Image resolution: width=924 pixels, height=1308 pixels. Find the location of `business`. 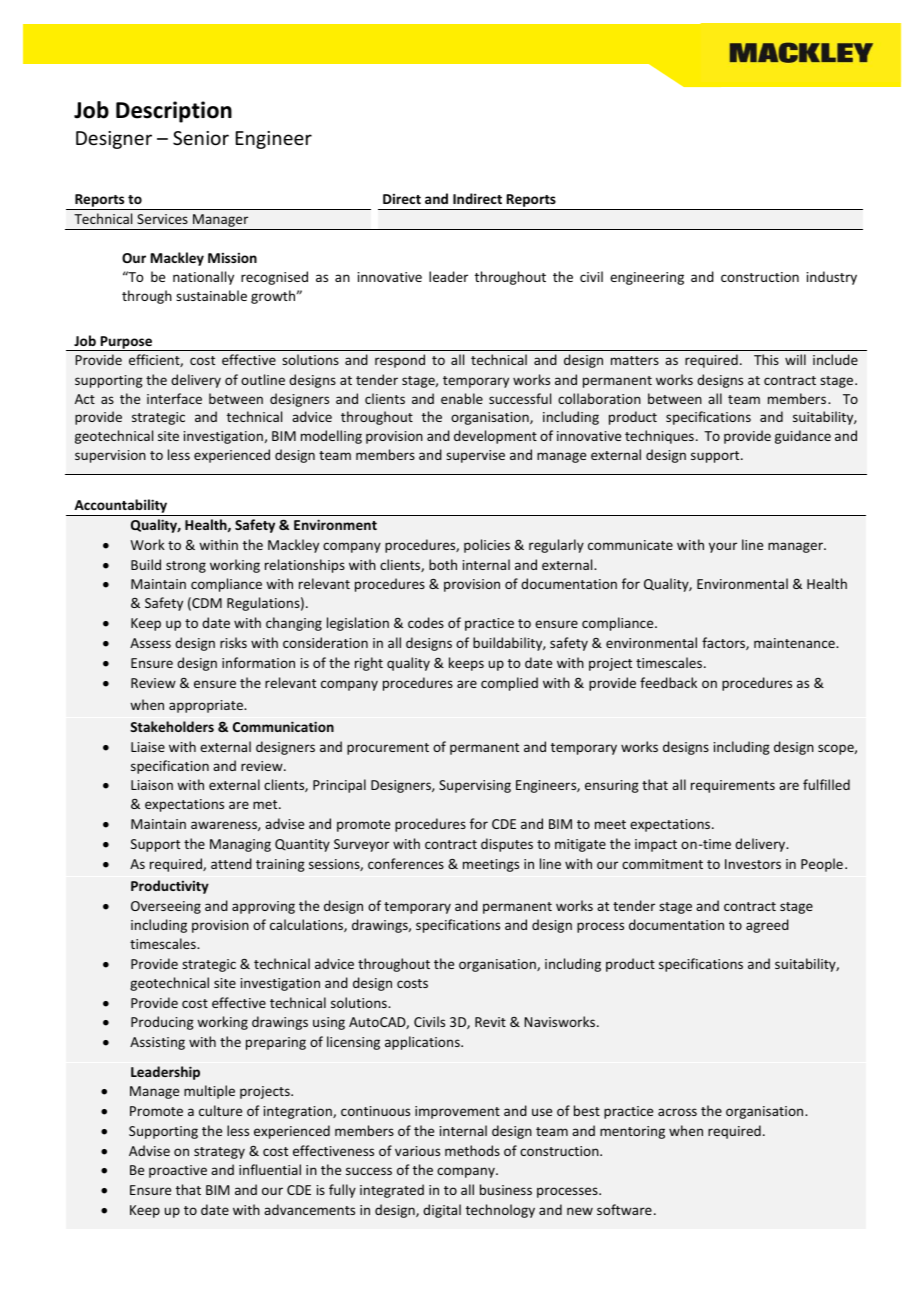

business is located at coordinates (506, 1189).
